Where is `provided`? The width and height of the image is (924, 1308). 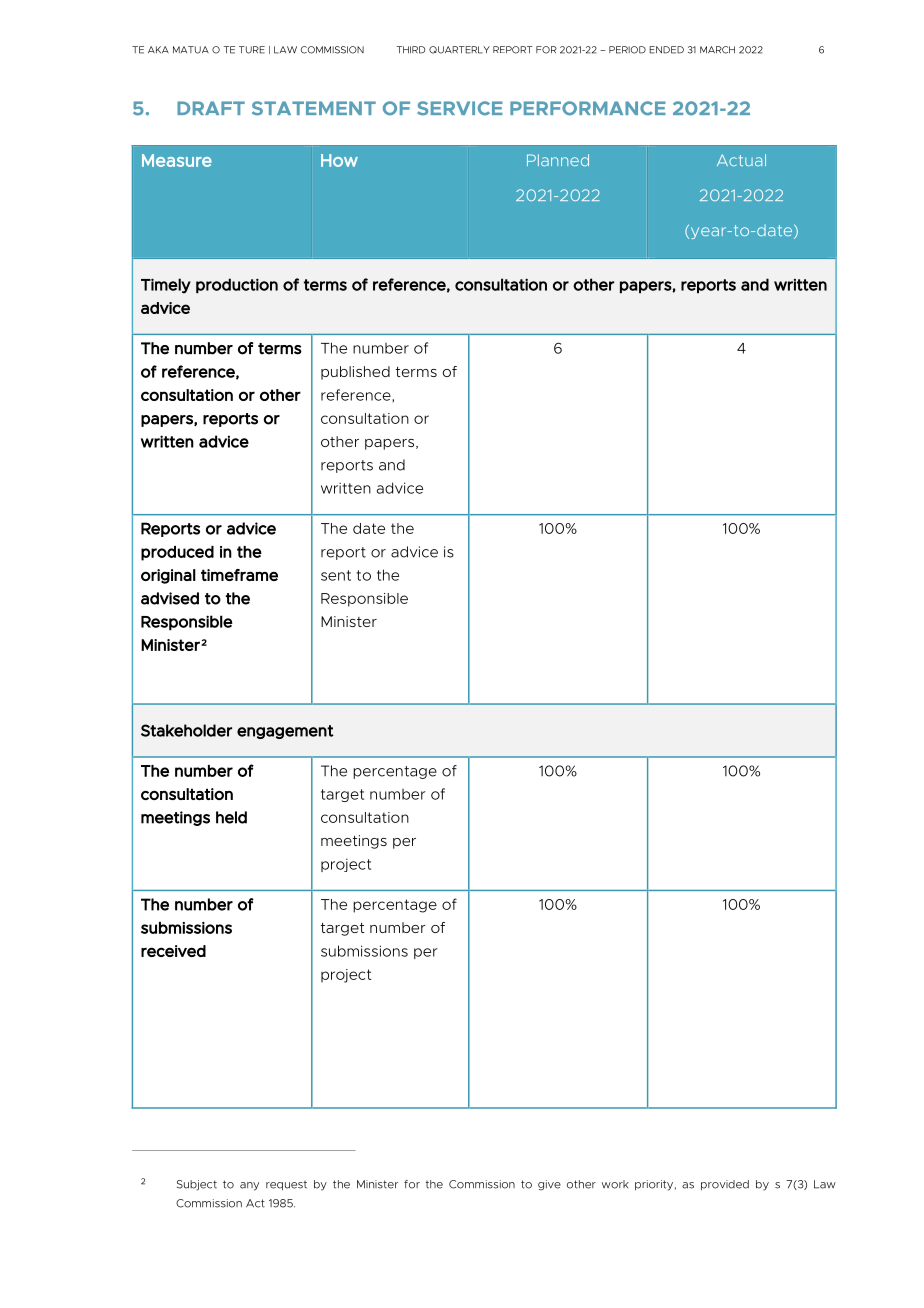 provided is located at coordinates (725, 1185).
